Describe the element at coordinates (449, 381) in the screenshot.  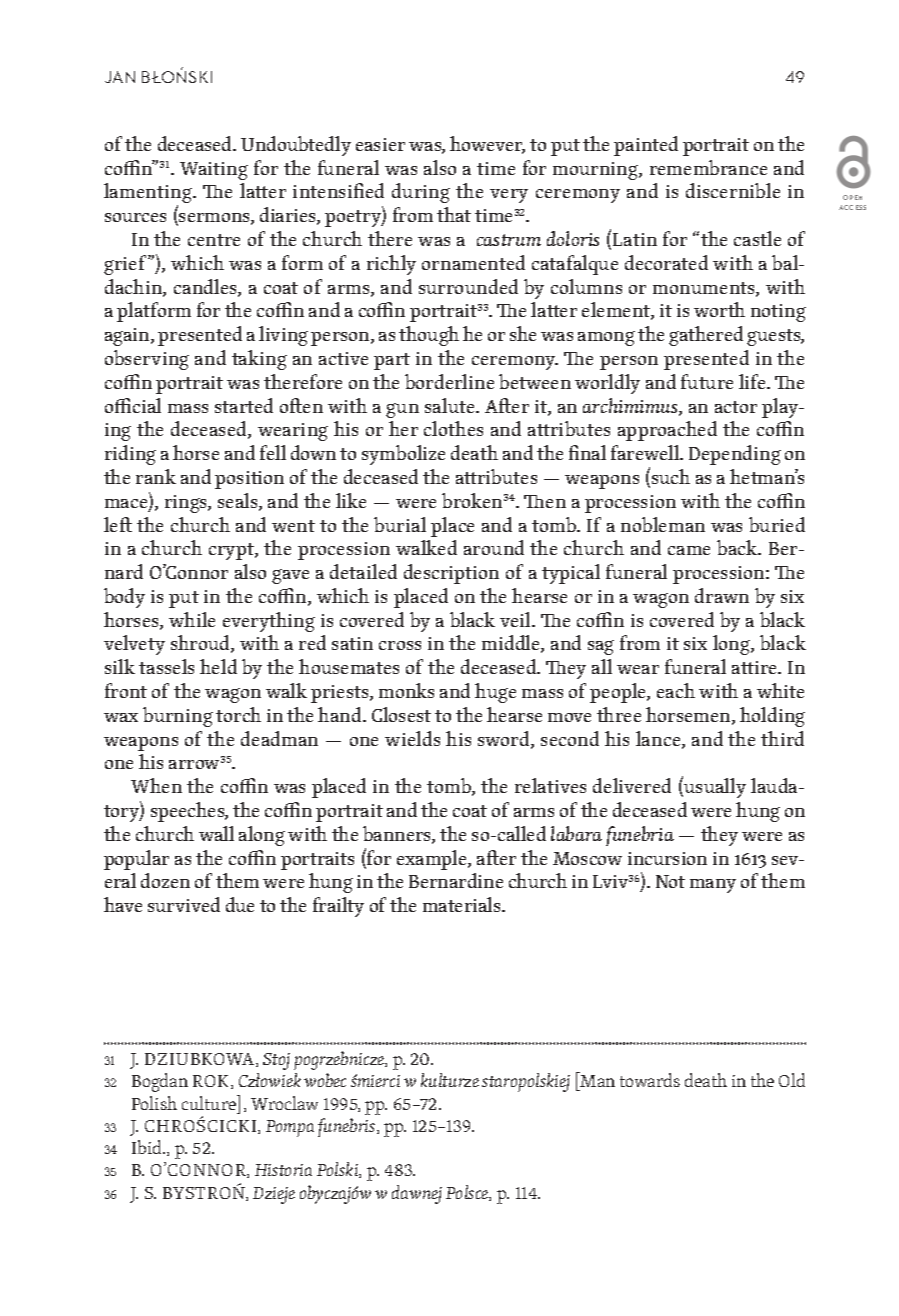
I see `borderline` at that location.
